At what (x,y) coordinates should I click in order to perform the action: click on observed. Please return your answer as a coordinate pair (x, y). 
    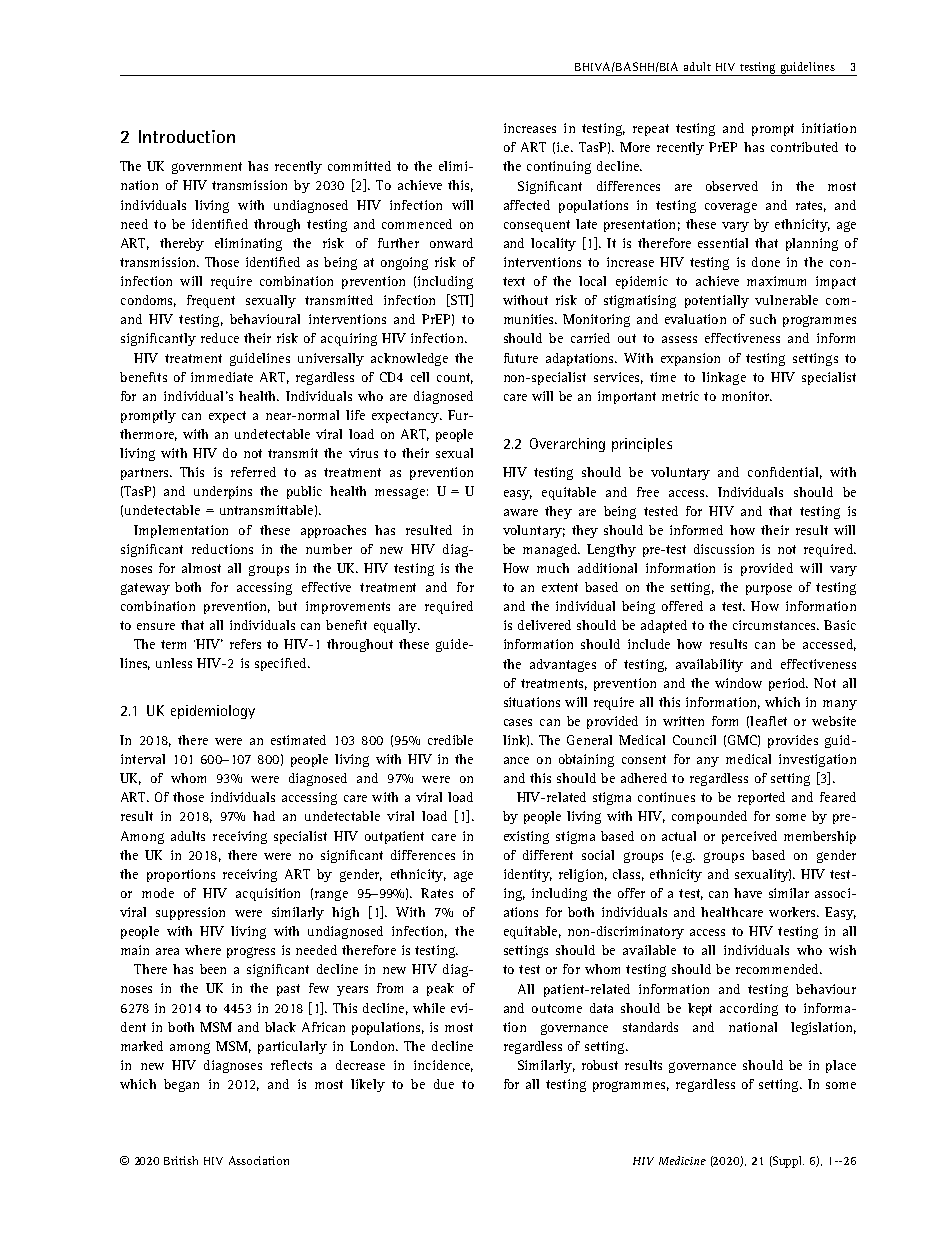
    Looking at the image, I should click on (732, 186).
